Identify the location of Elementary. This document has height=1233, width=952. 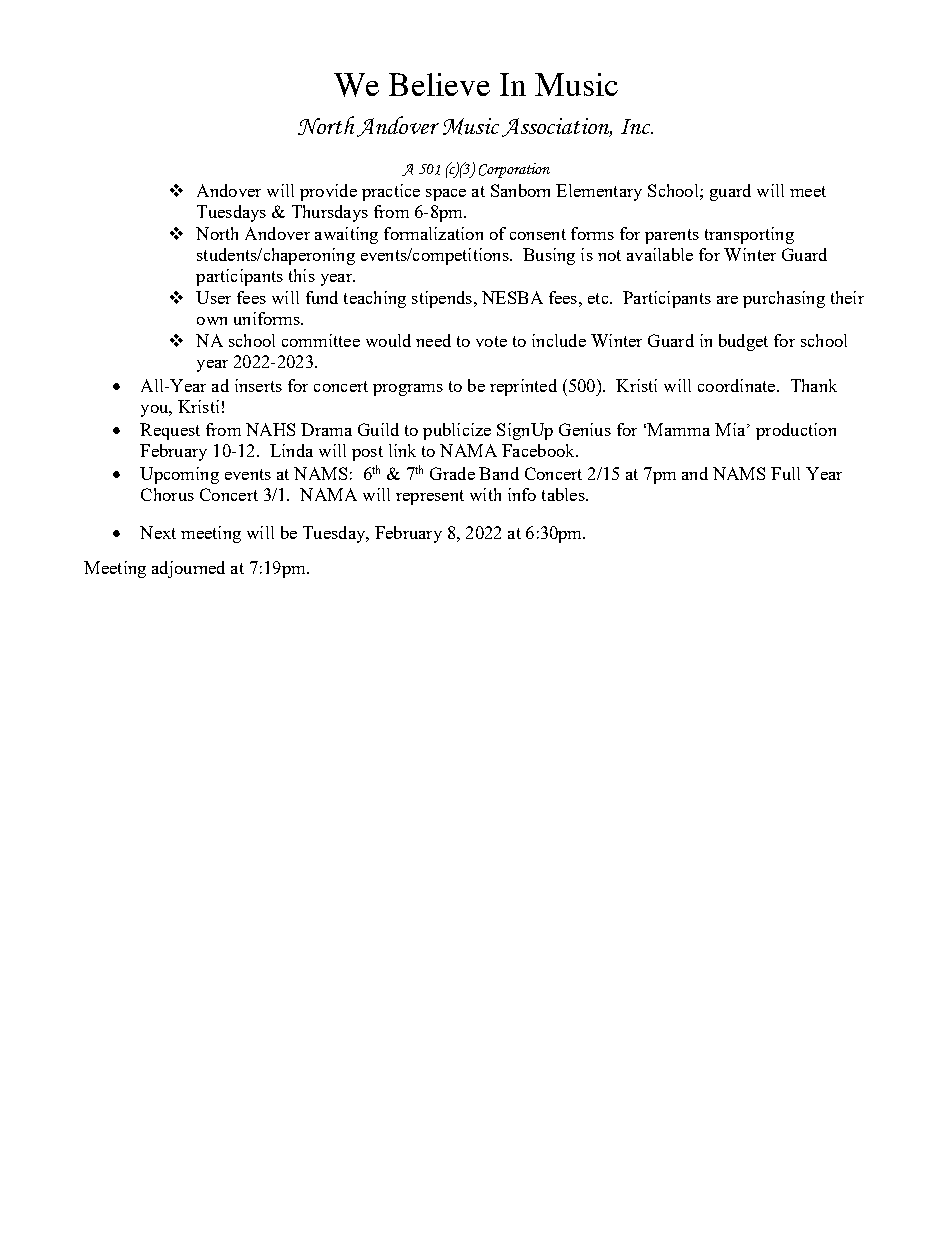
(599, 192).
